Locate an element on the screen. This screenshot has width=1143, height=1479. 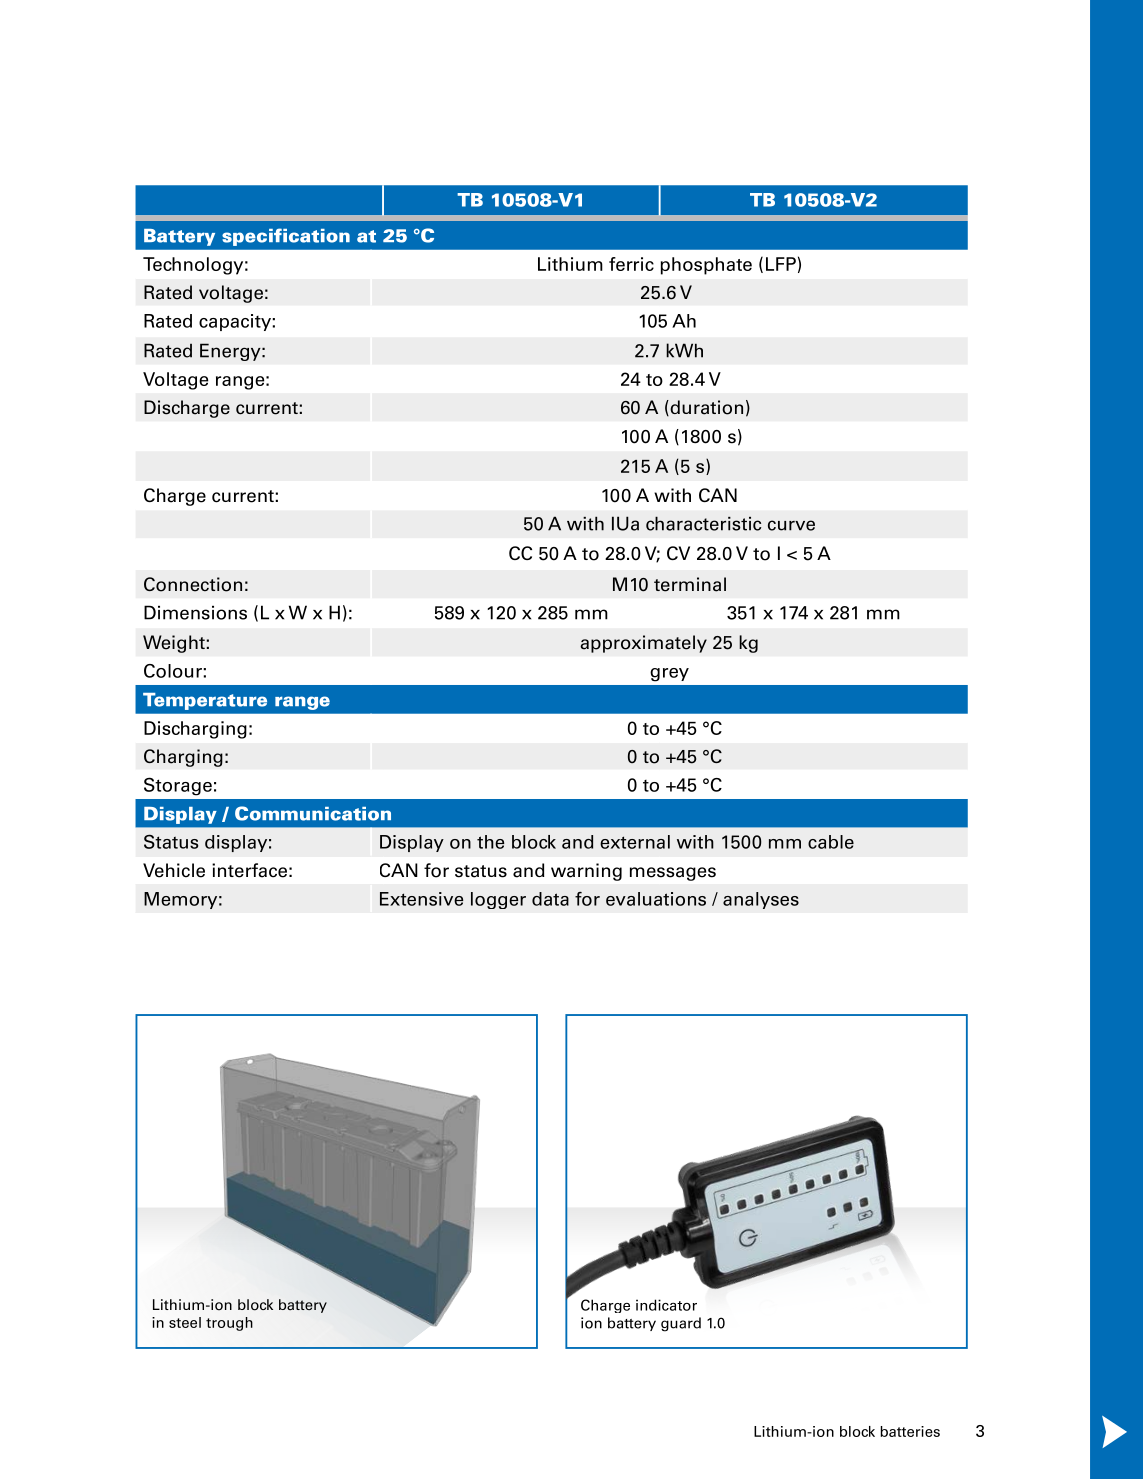
Communication is located at coordinates (313, 813).
